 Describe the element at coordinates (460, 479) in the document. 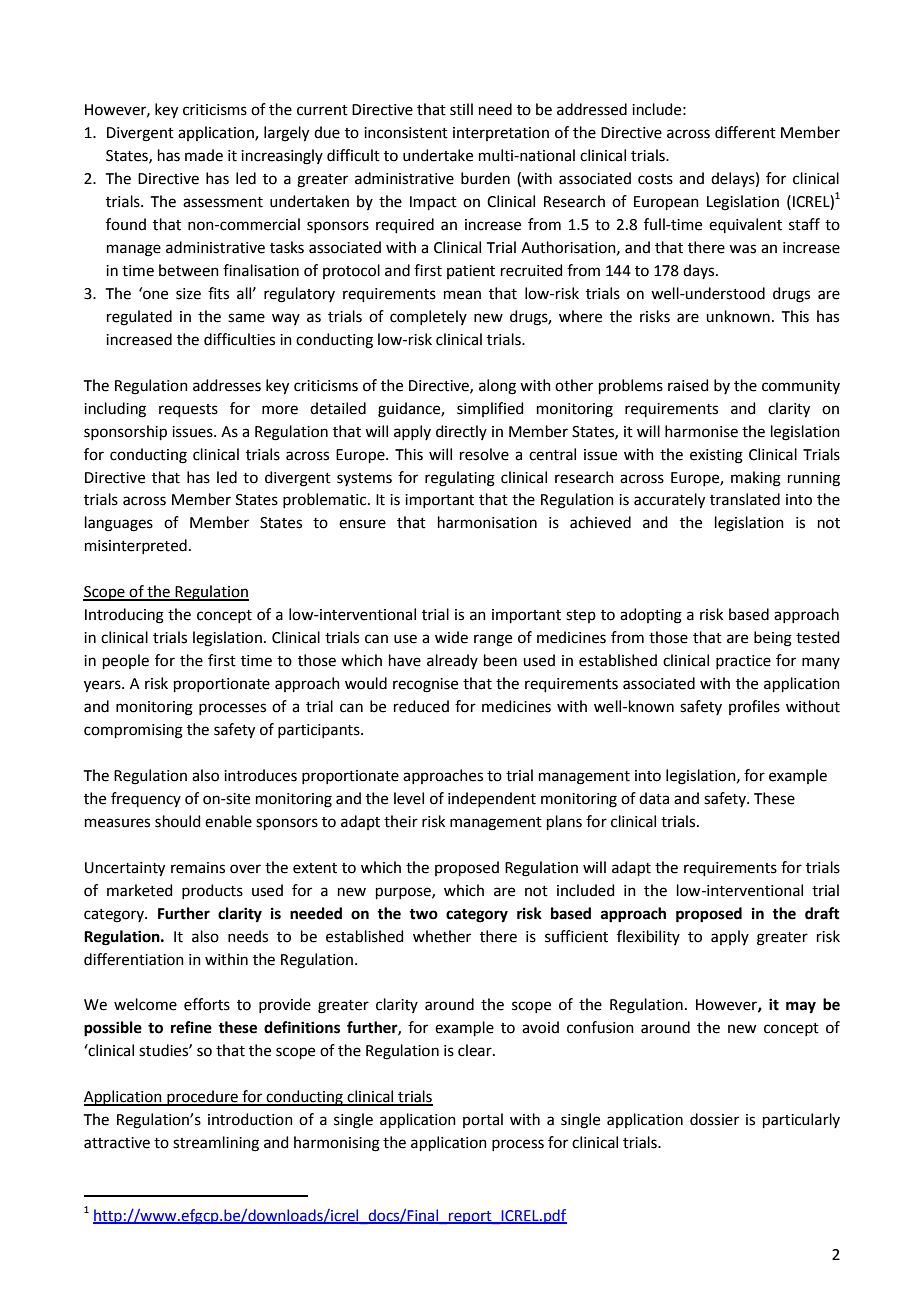

I see `regulating` at that location.
